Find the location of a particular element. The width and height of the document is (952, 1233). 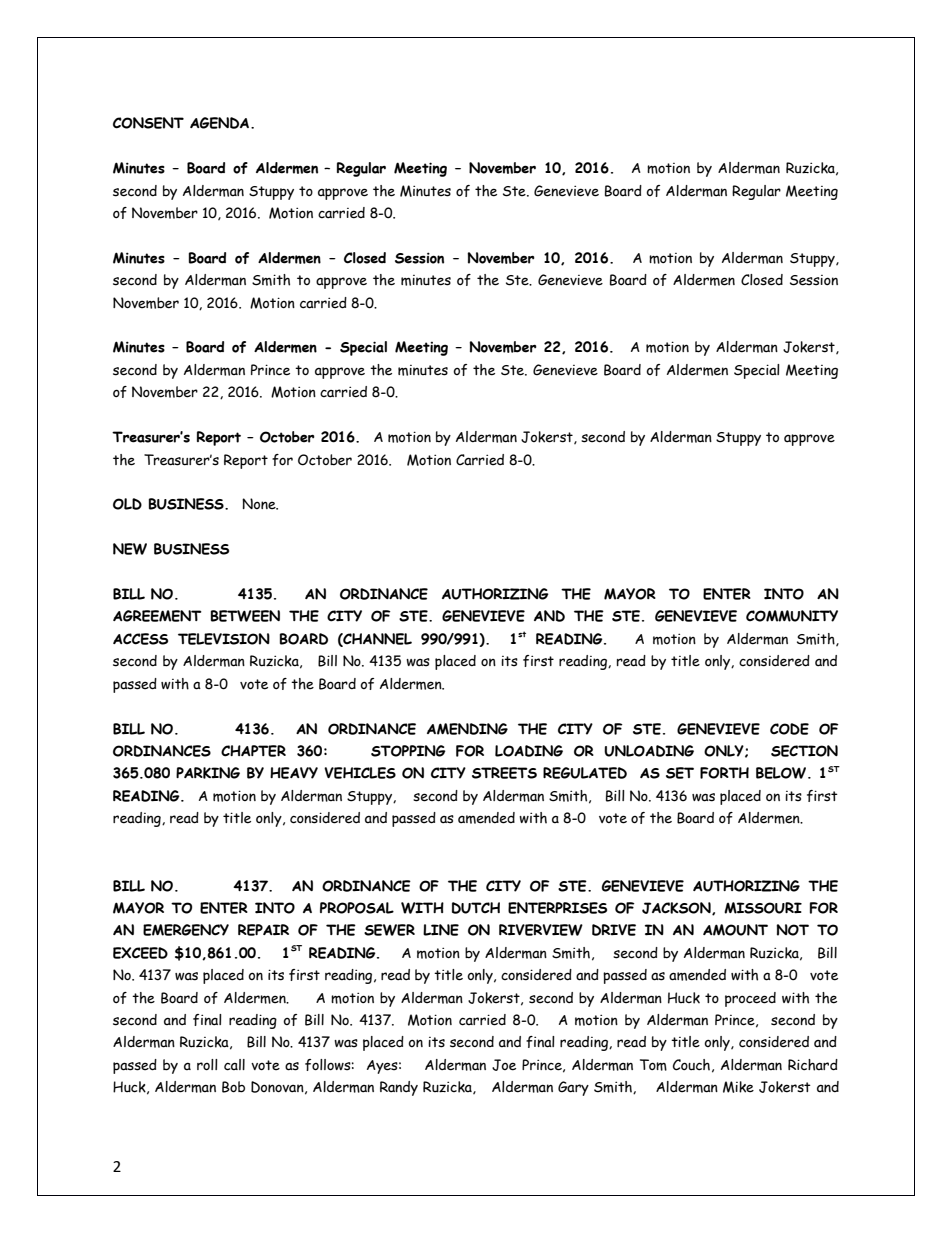

BETWEEN is located at coordinates (245, 616).
